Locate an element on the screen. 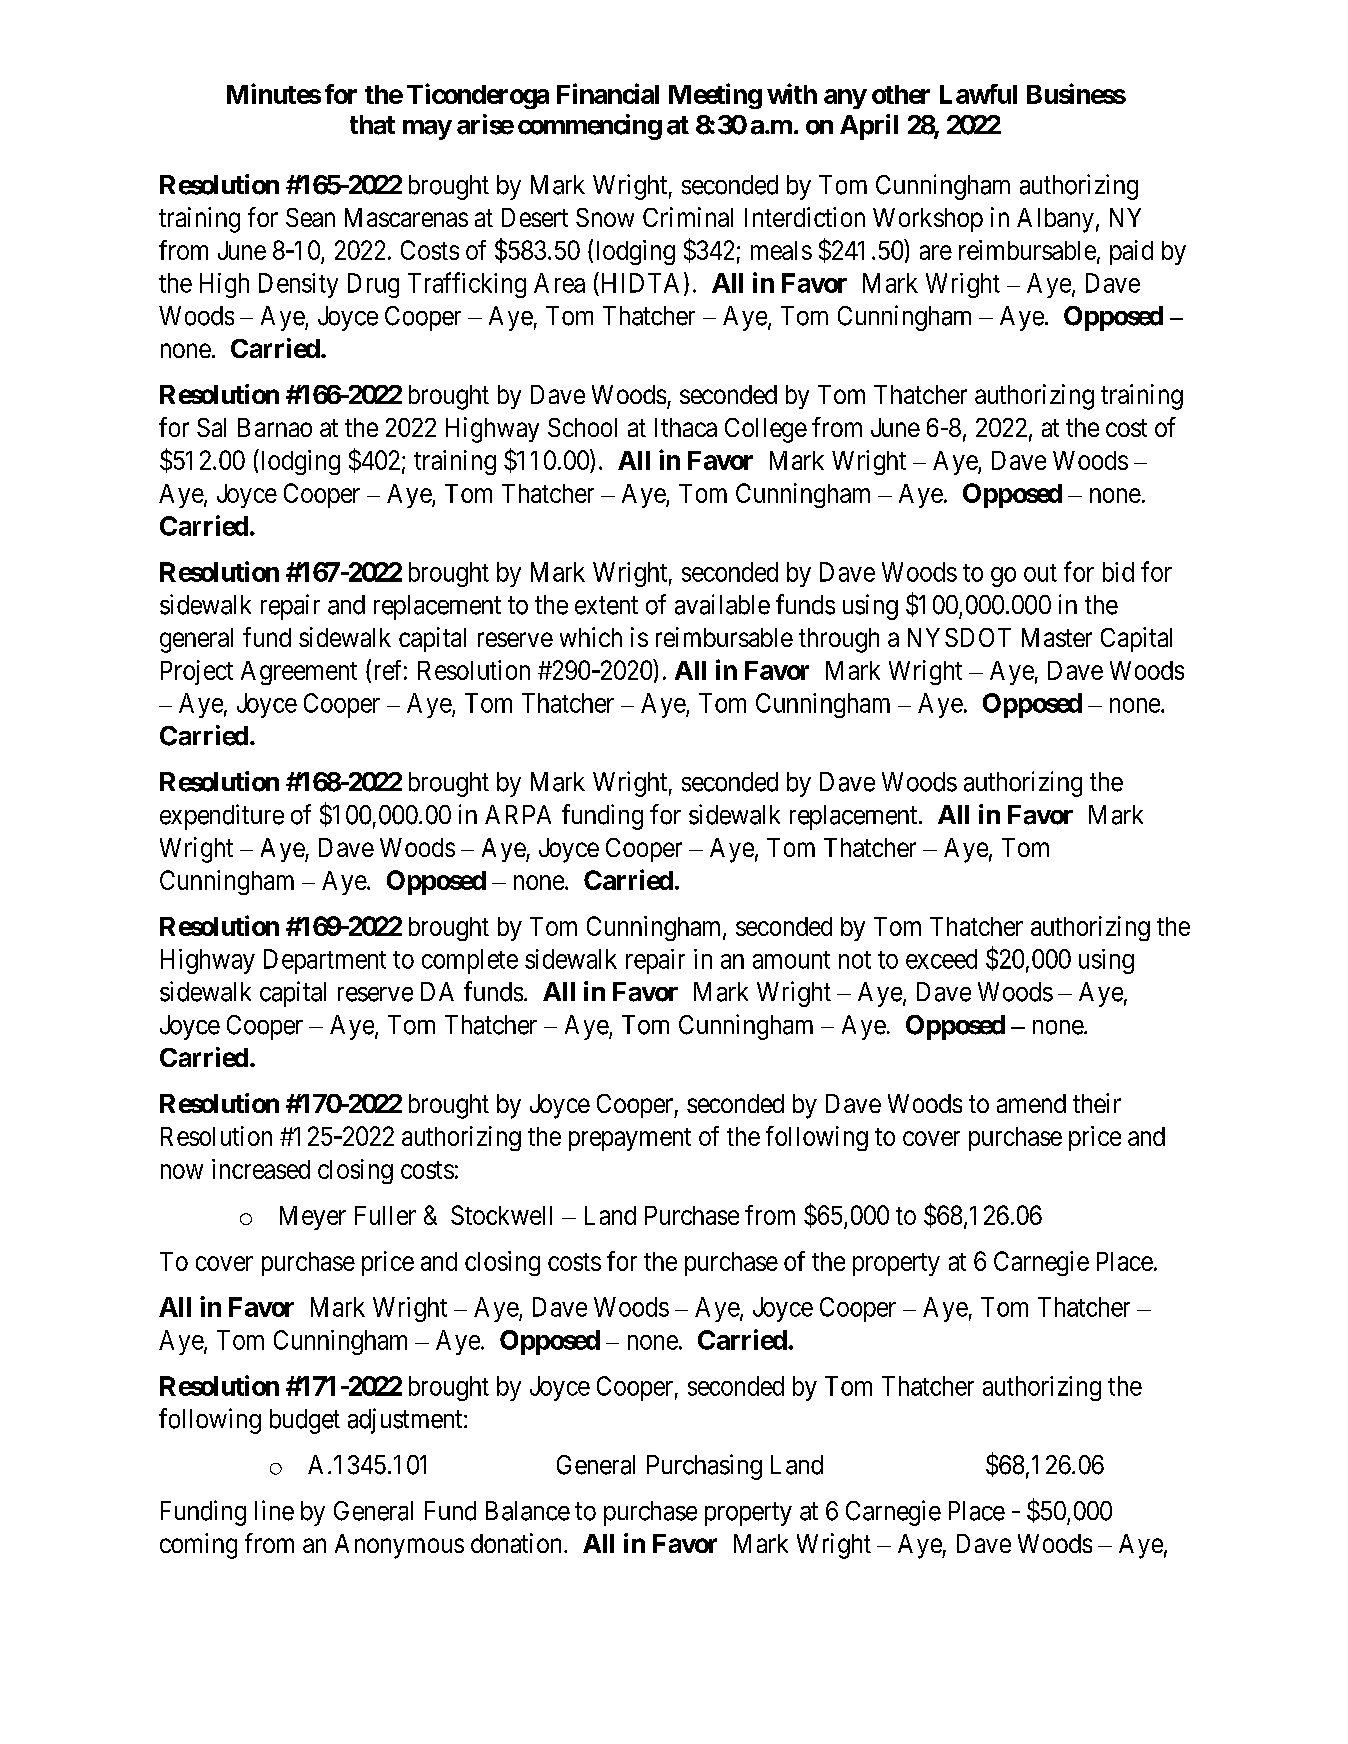 The width and height of the screenshot is (1348, 1744). Sean is located at coordinates (310, 217).
